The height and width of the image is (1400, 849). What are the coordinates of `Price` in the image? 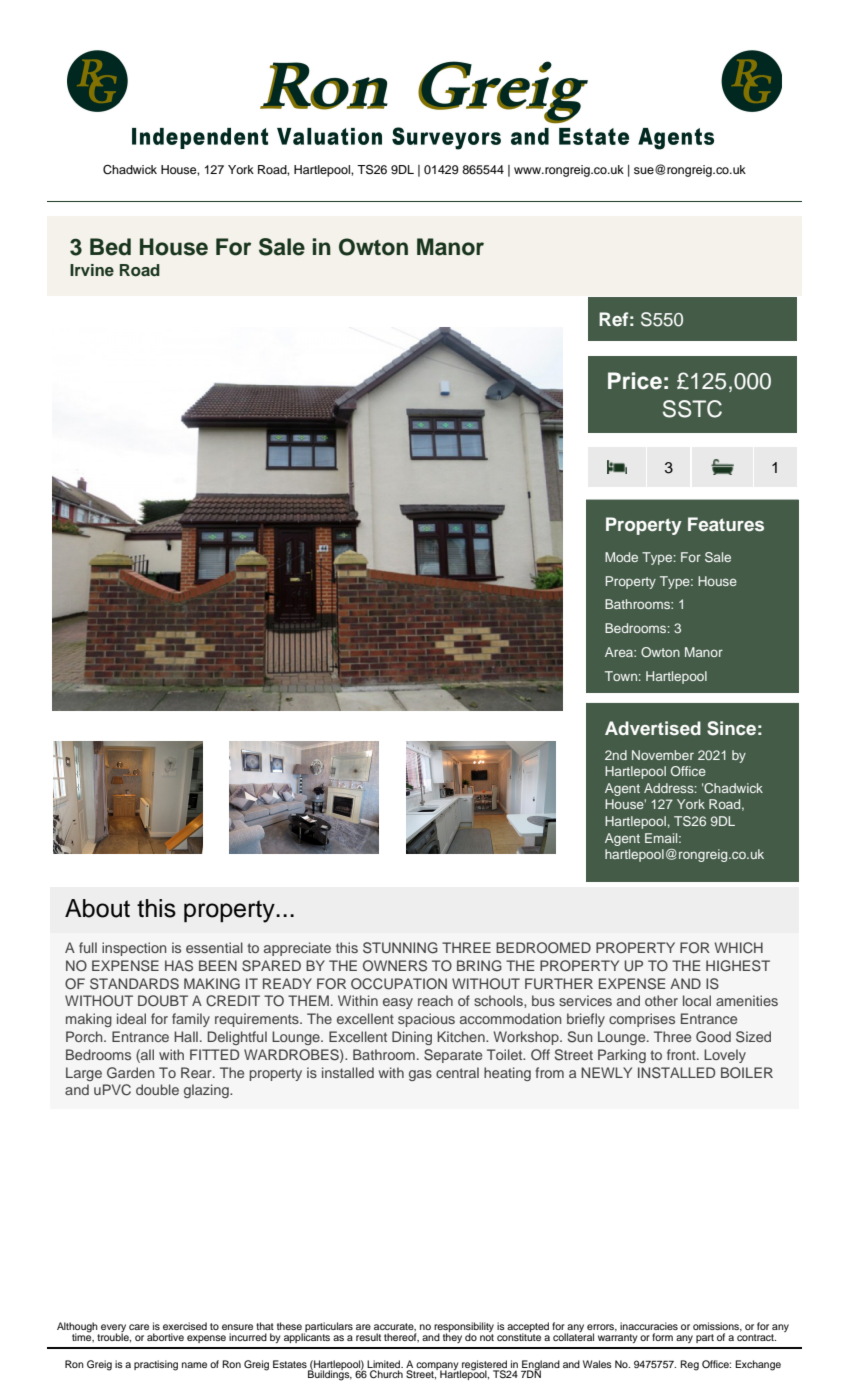 It's located at (635, 381).
